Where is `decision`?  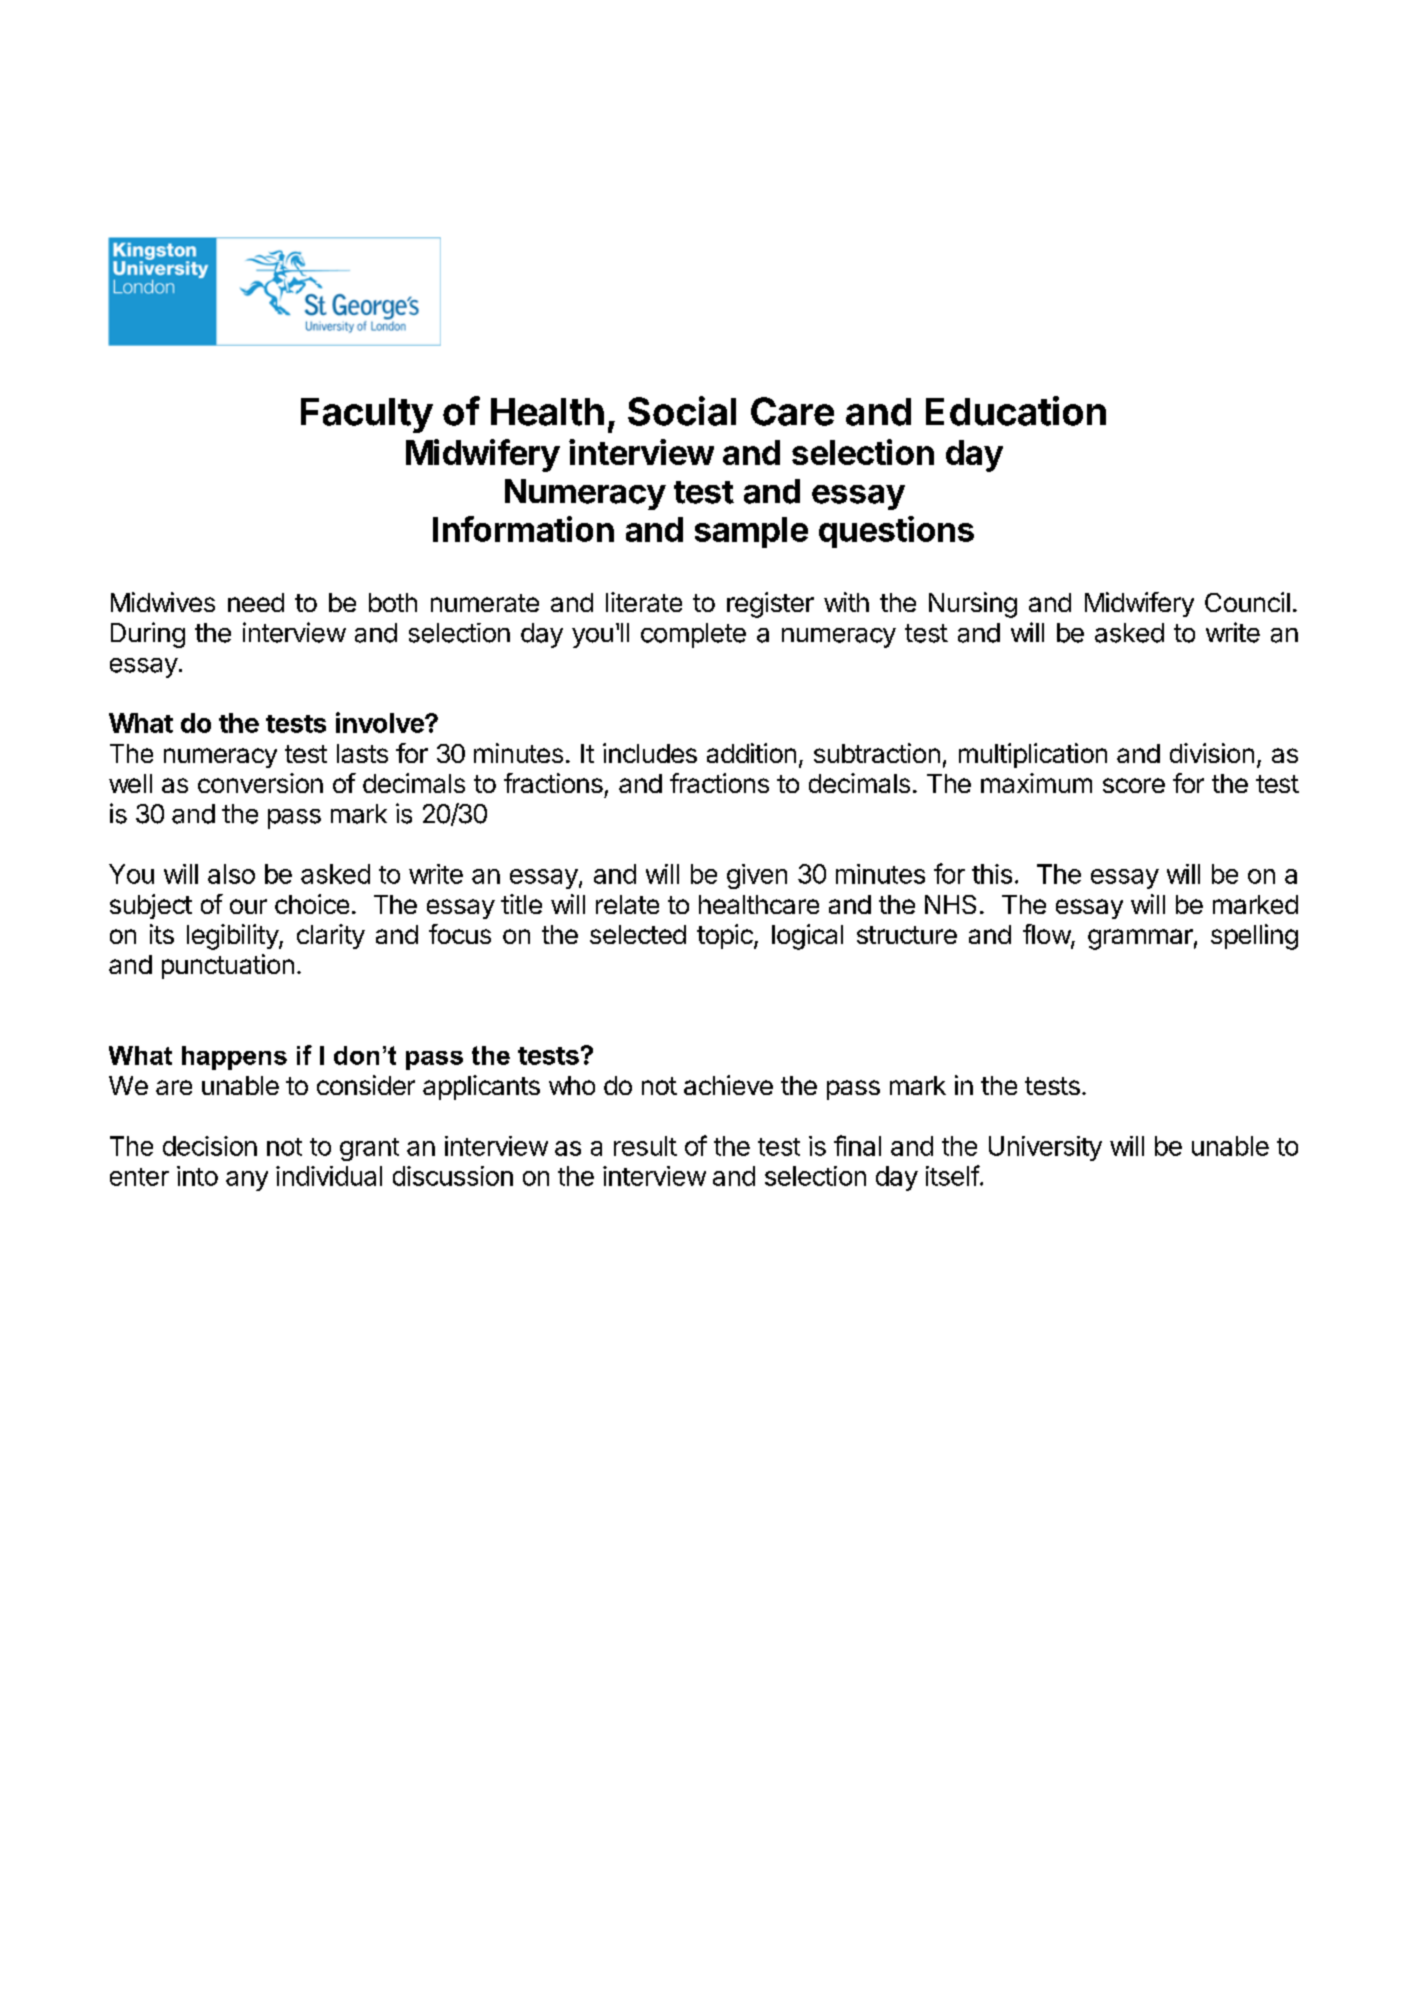
decision is located at coordinates (210, 1146).
